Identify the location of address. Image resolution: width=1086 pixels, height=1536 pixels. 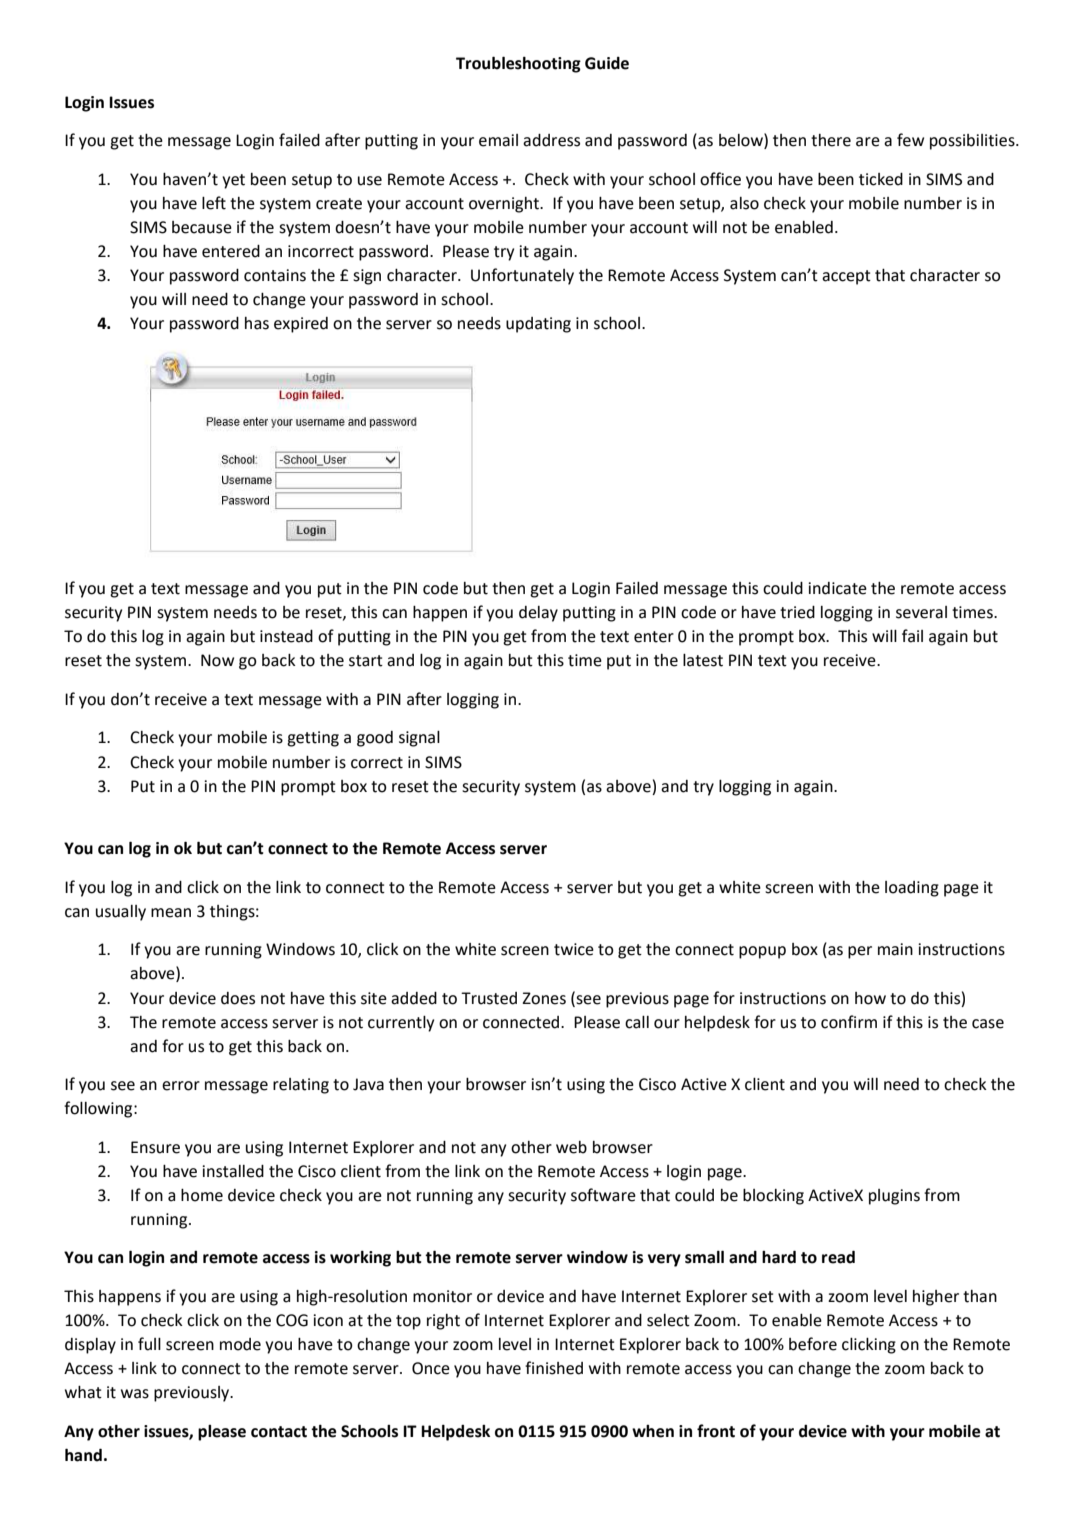
(551, 140).
